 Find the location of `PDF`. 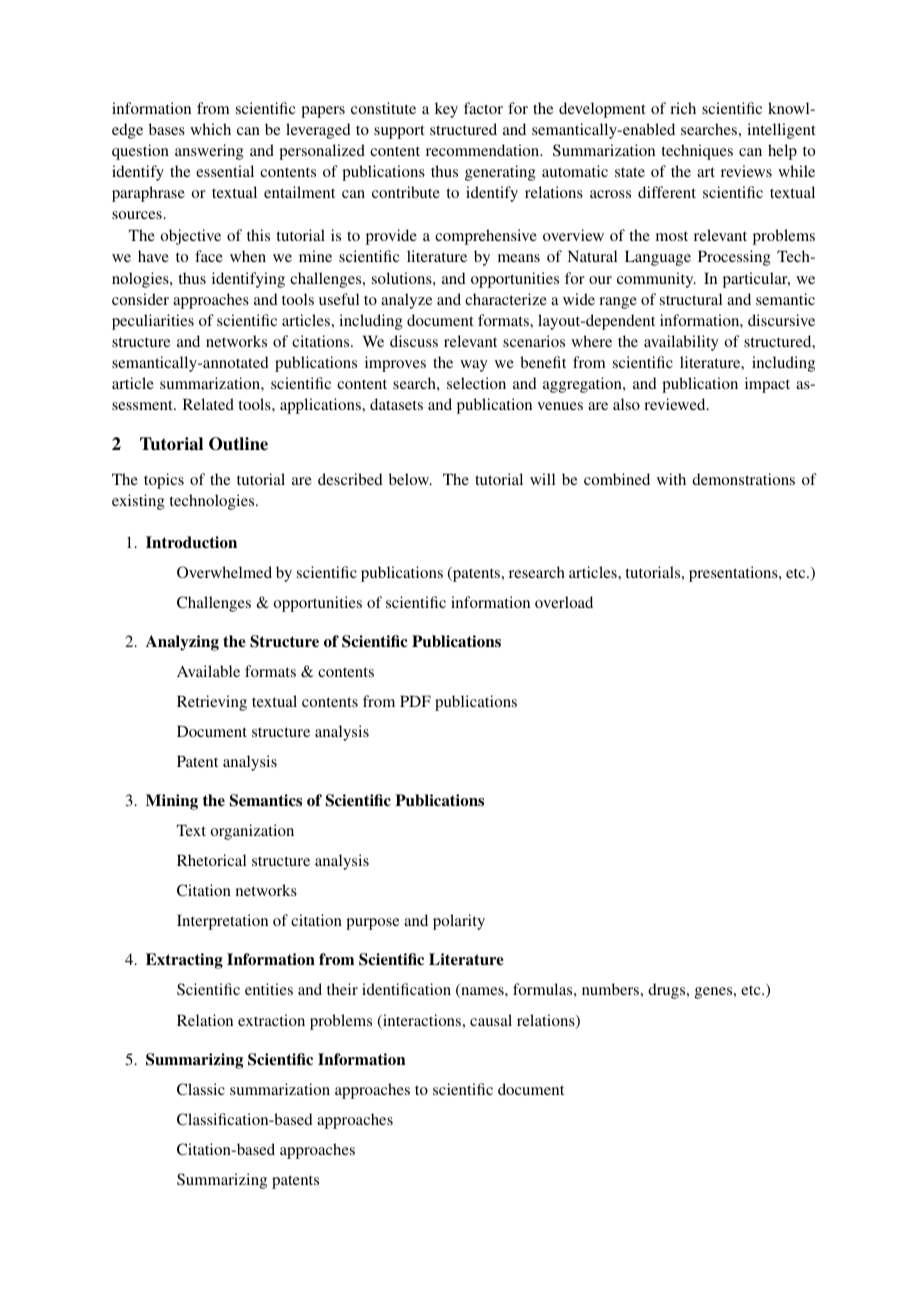

PDF is located at coordinates (415, 701).
